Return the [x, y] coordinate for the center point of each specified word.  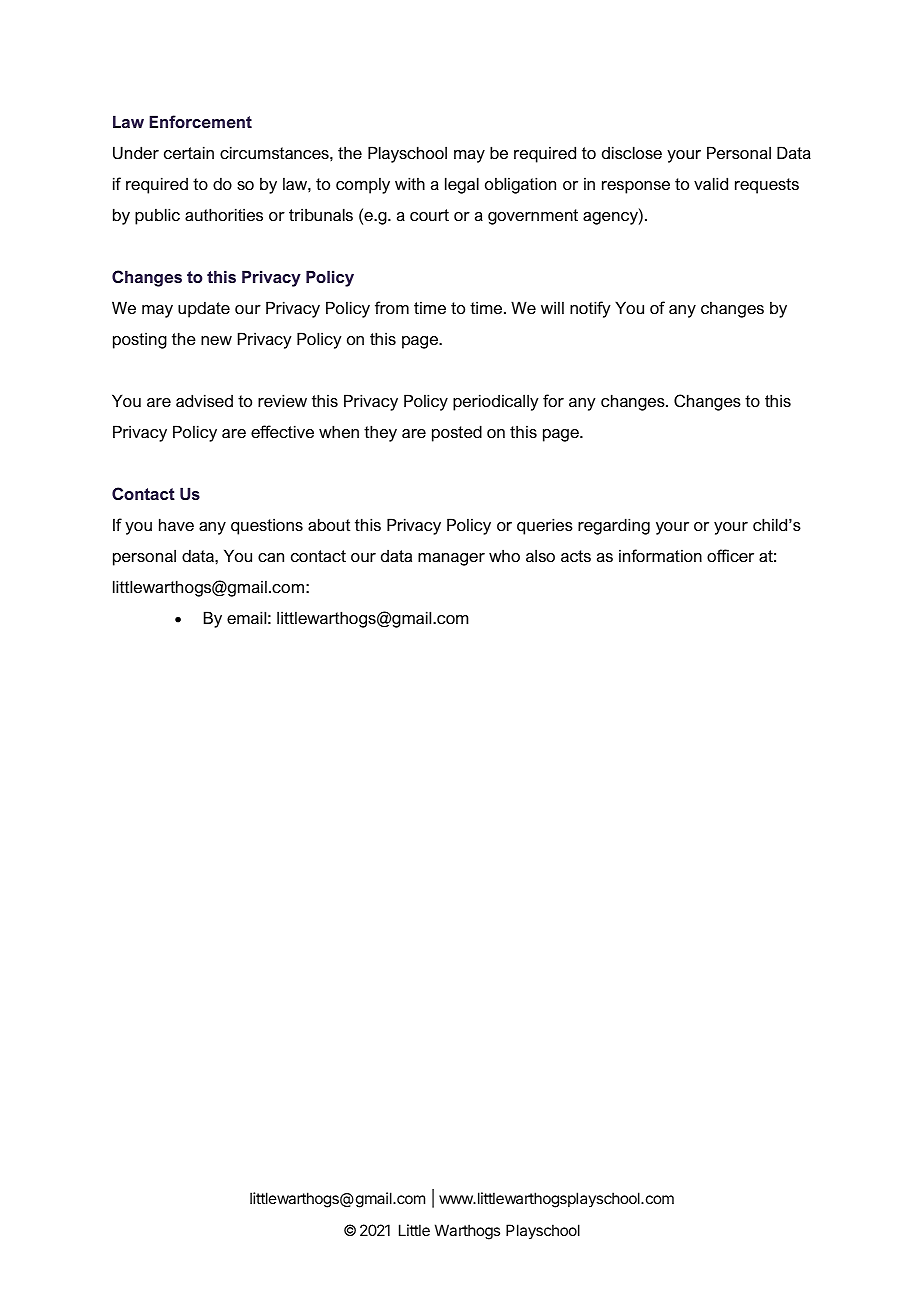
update [204, 309]
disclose [632, 152]
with [410, 183]
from [392, 307]
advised [204, 400]
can [271, 557]
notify [590, 309]
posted [457, 433]
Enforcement [201, 121]
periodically [496, 402]
